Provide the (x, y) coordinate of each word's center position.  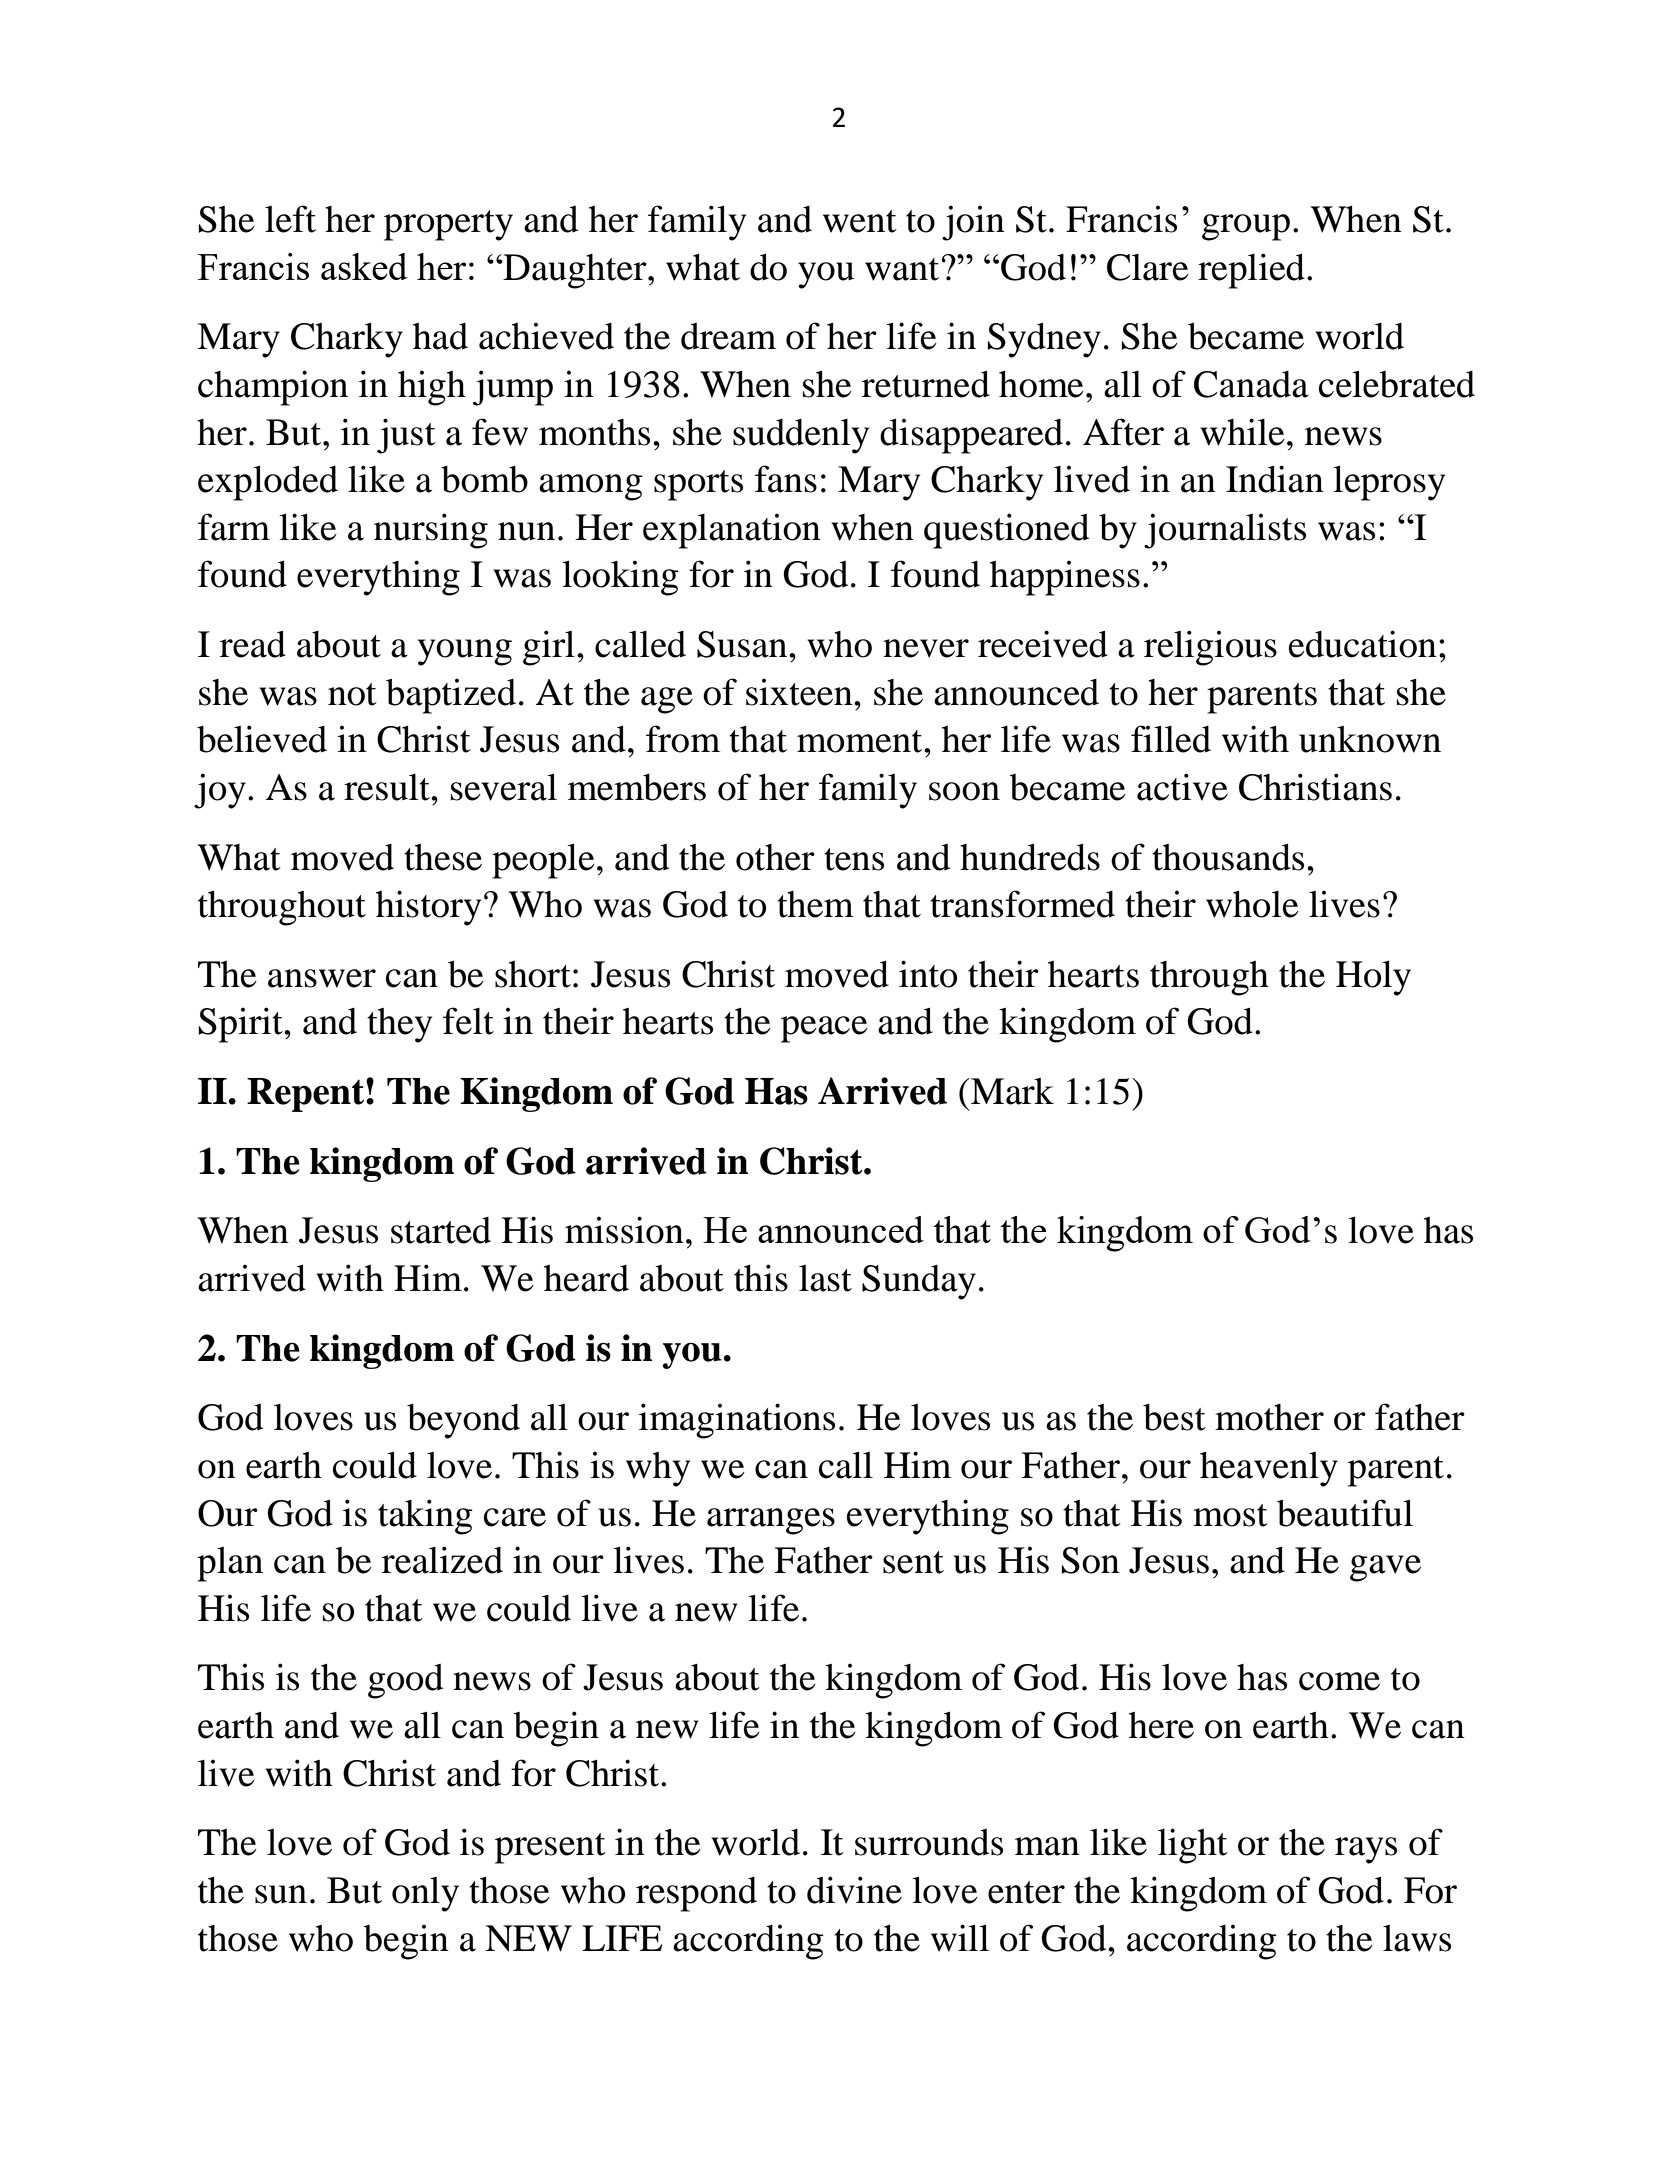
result (388, 787)
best (1174, 1417)
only (425, 1894)
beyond (463, 1421)
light (1193, 1846)
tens (854, 859)
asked (364, 266)
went (860, 221)
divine (854, 1890)
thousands (1228, 857)
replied (1251, 271)
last (825, 1278)
